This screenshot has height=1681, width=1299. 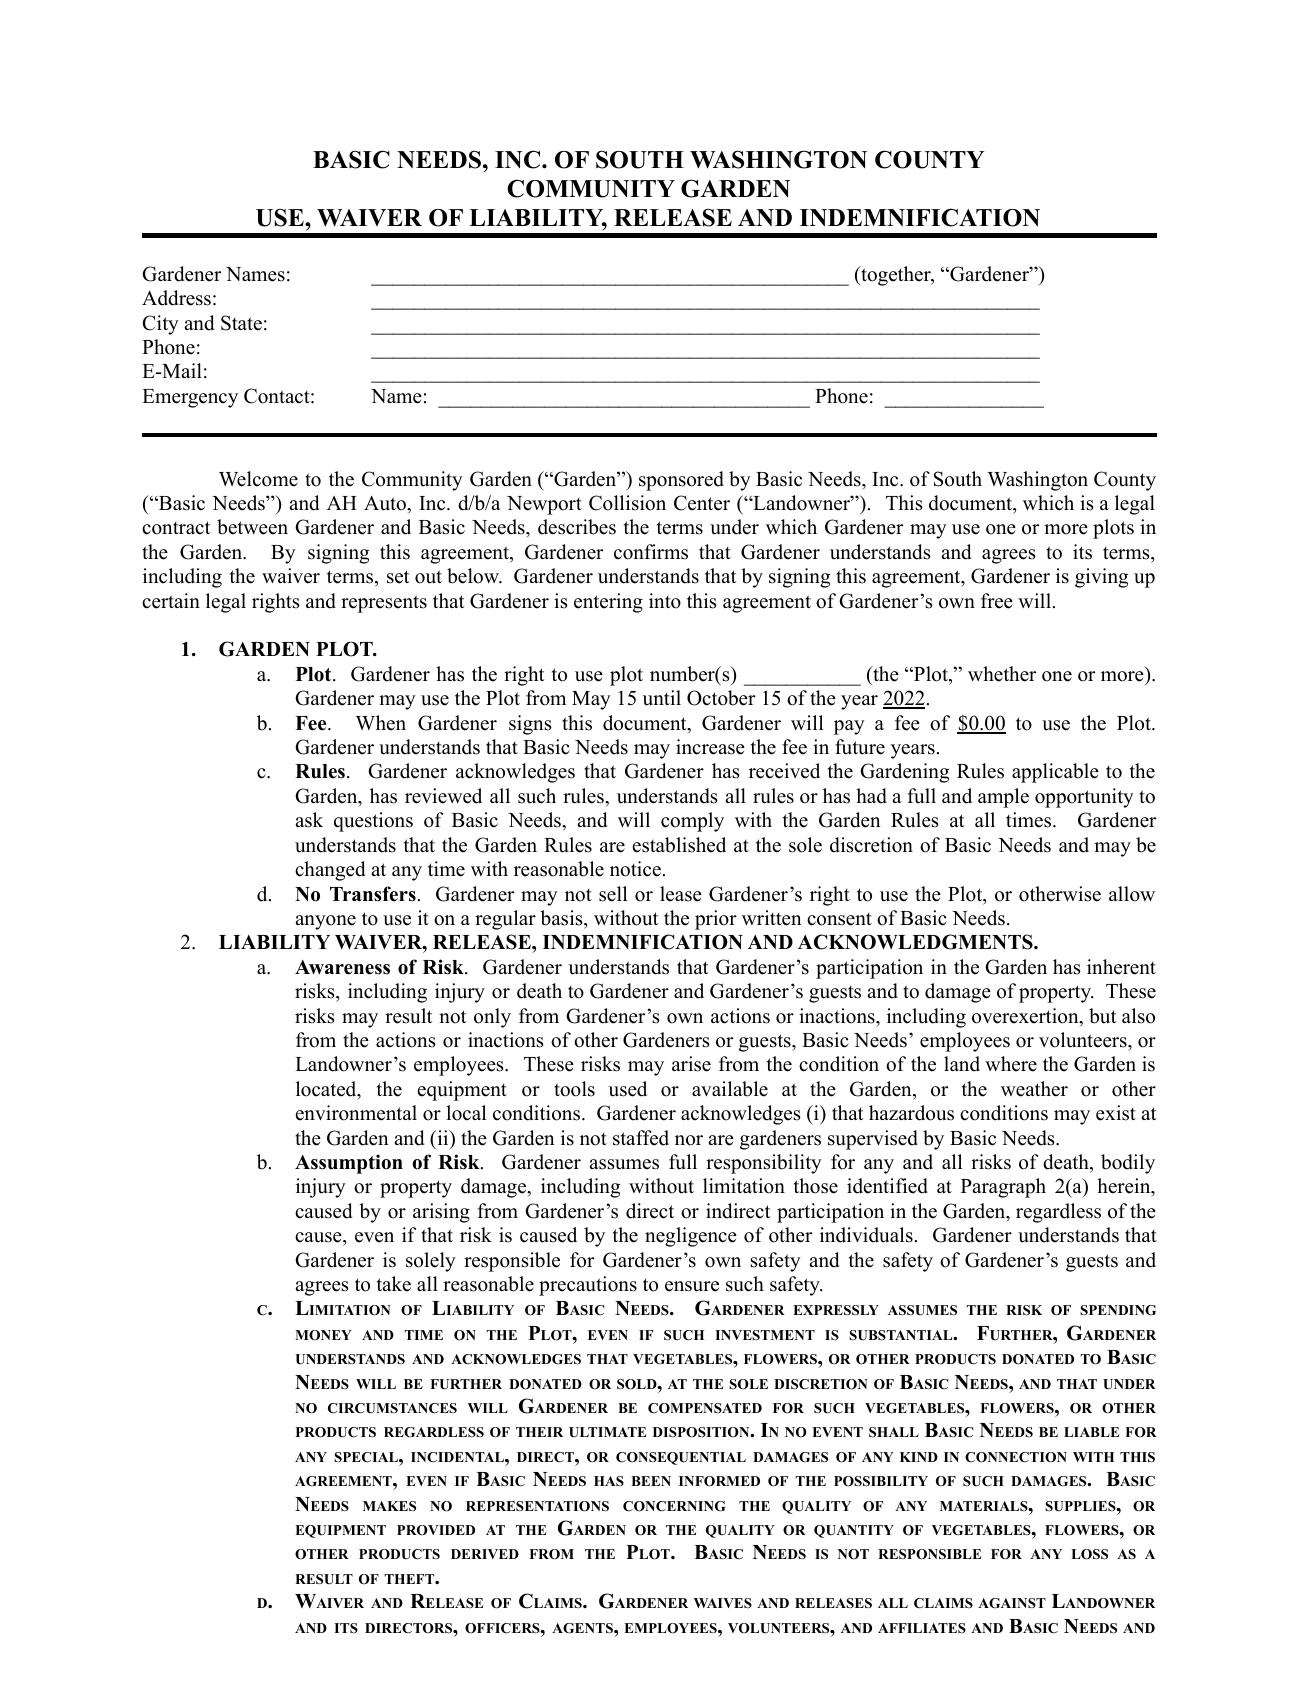 What do you see at coordinates (681, 481) in the screenshot?
I see `sponsored` at bounding box center [681, 481].
